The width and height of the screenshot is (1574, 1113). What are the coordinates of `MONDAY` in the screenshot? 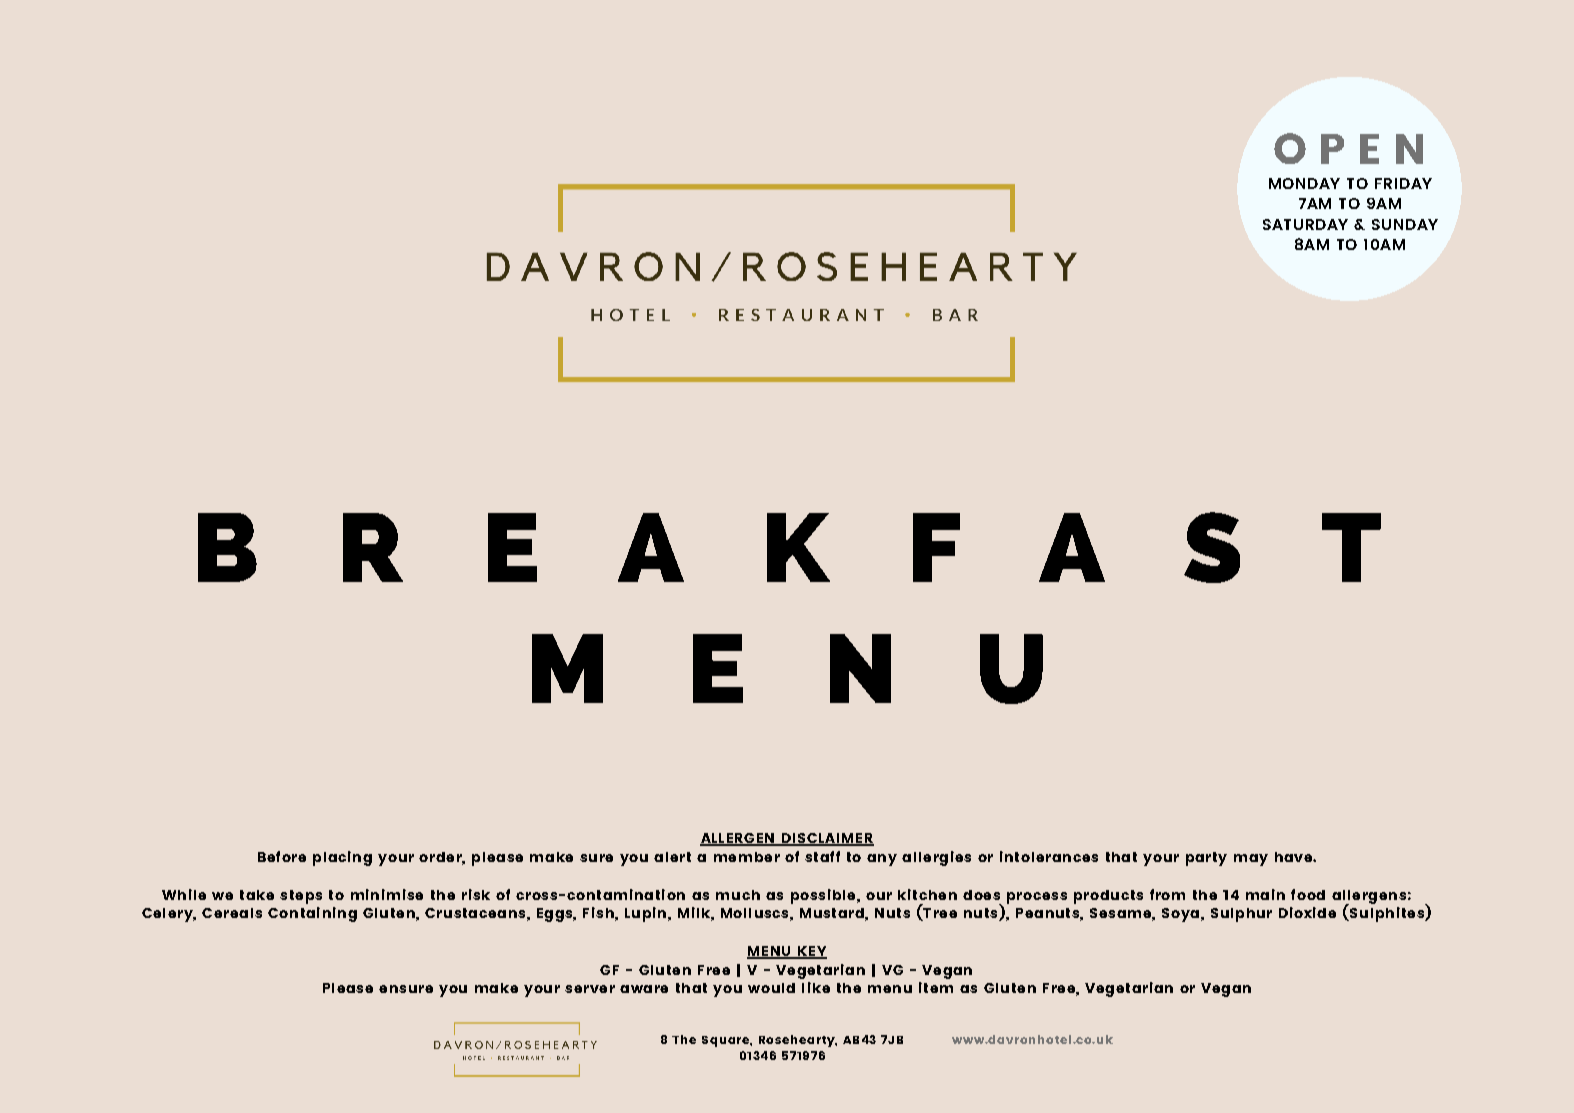 It's located at (1304, 183).
